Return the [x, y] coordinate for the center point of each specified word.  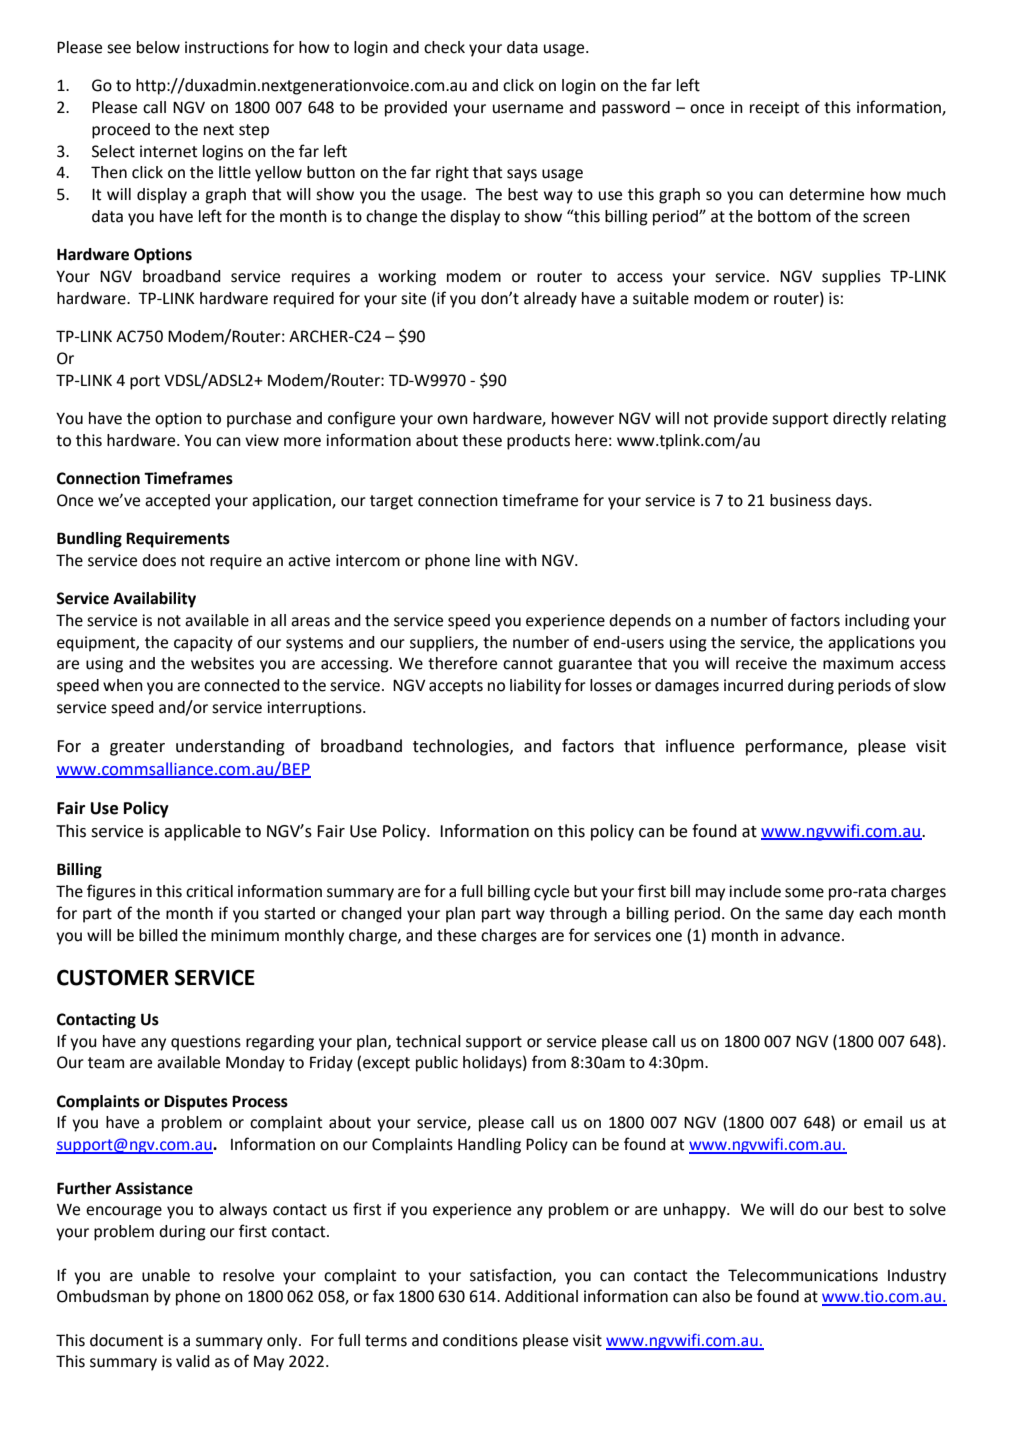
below [158, 47]
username [528, 109]
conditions [480, 1340]
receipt [774, 109]
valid [193, 1361]
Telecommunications [803, 1275]
